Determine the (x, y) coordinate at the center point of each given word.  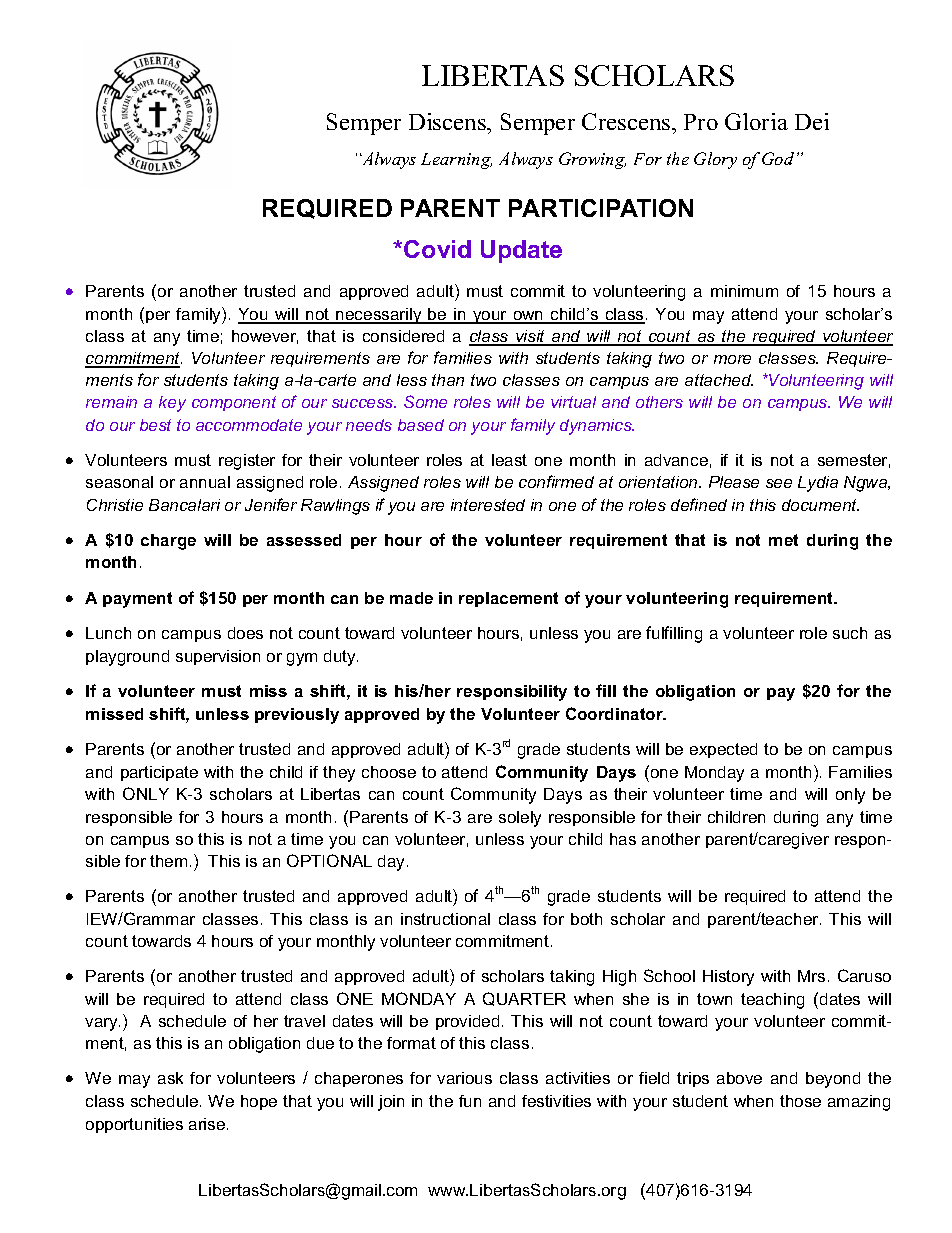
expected (723, 750)
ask (170, 1078)
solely (520, 819)
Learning (456, 161)
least (509, 460)
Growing (592, 160)
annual (205, 482)
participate (159, 773)
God (778, 158)
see (779, 483)
